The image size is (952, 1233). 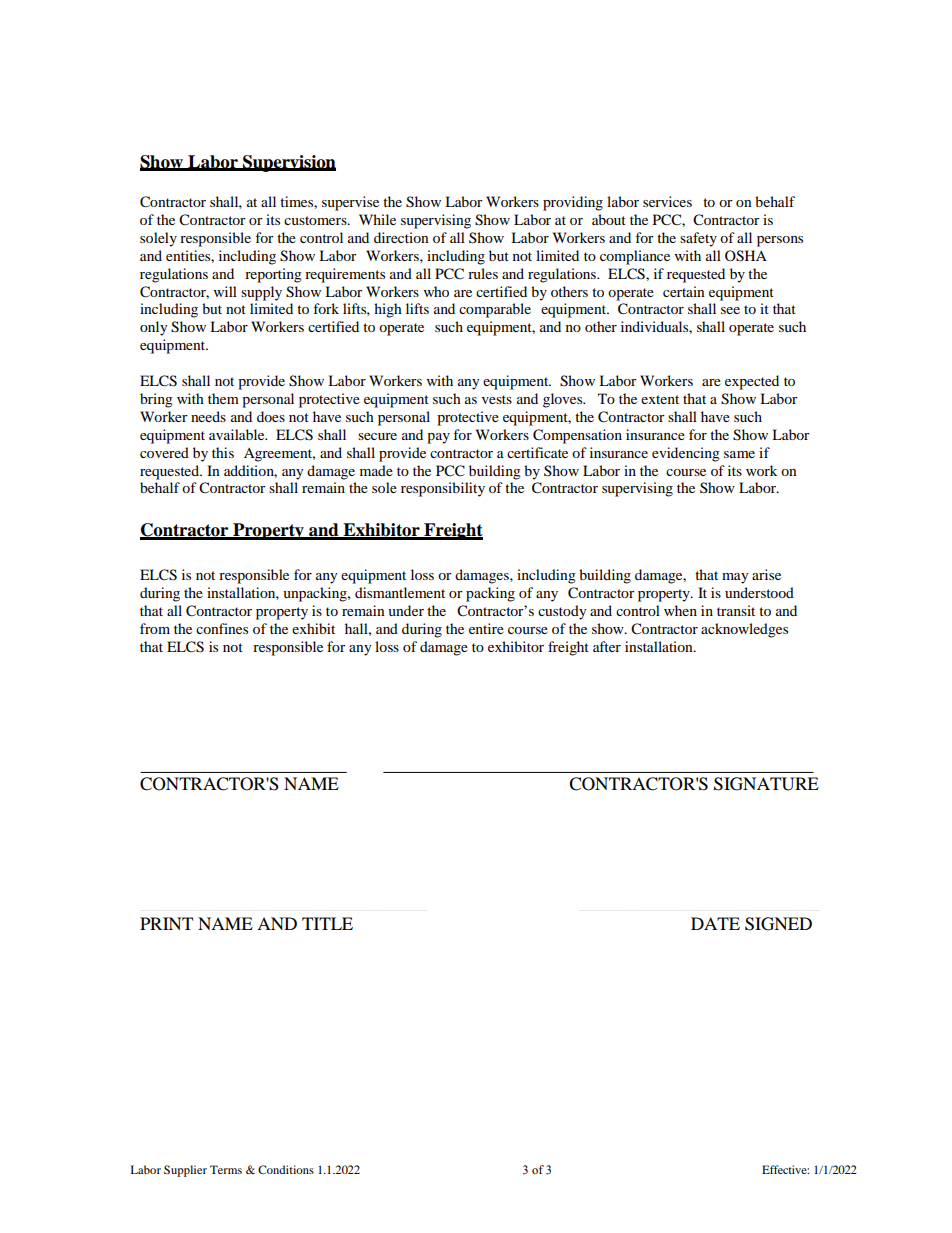 I want to click on Conditions, so click(x=286, y=1169).
